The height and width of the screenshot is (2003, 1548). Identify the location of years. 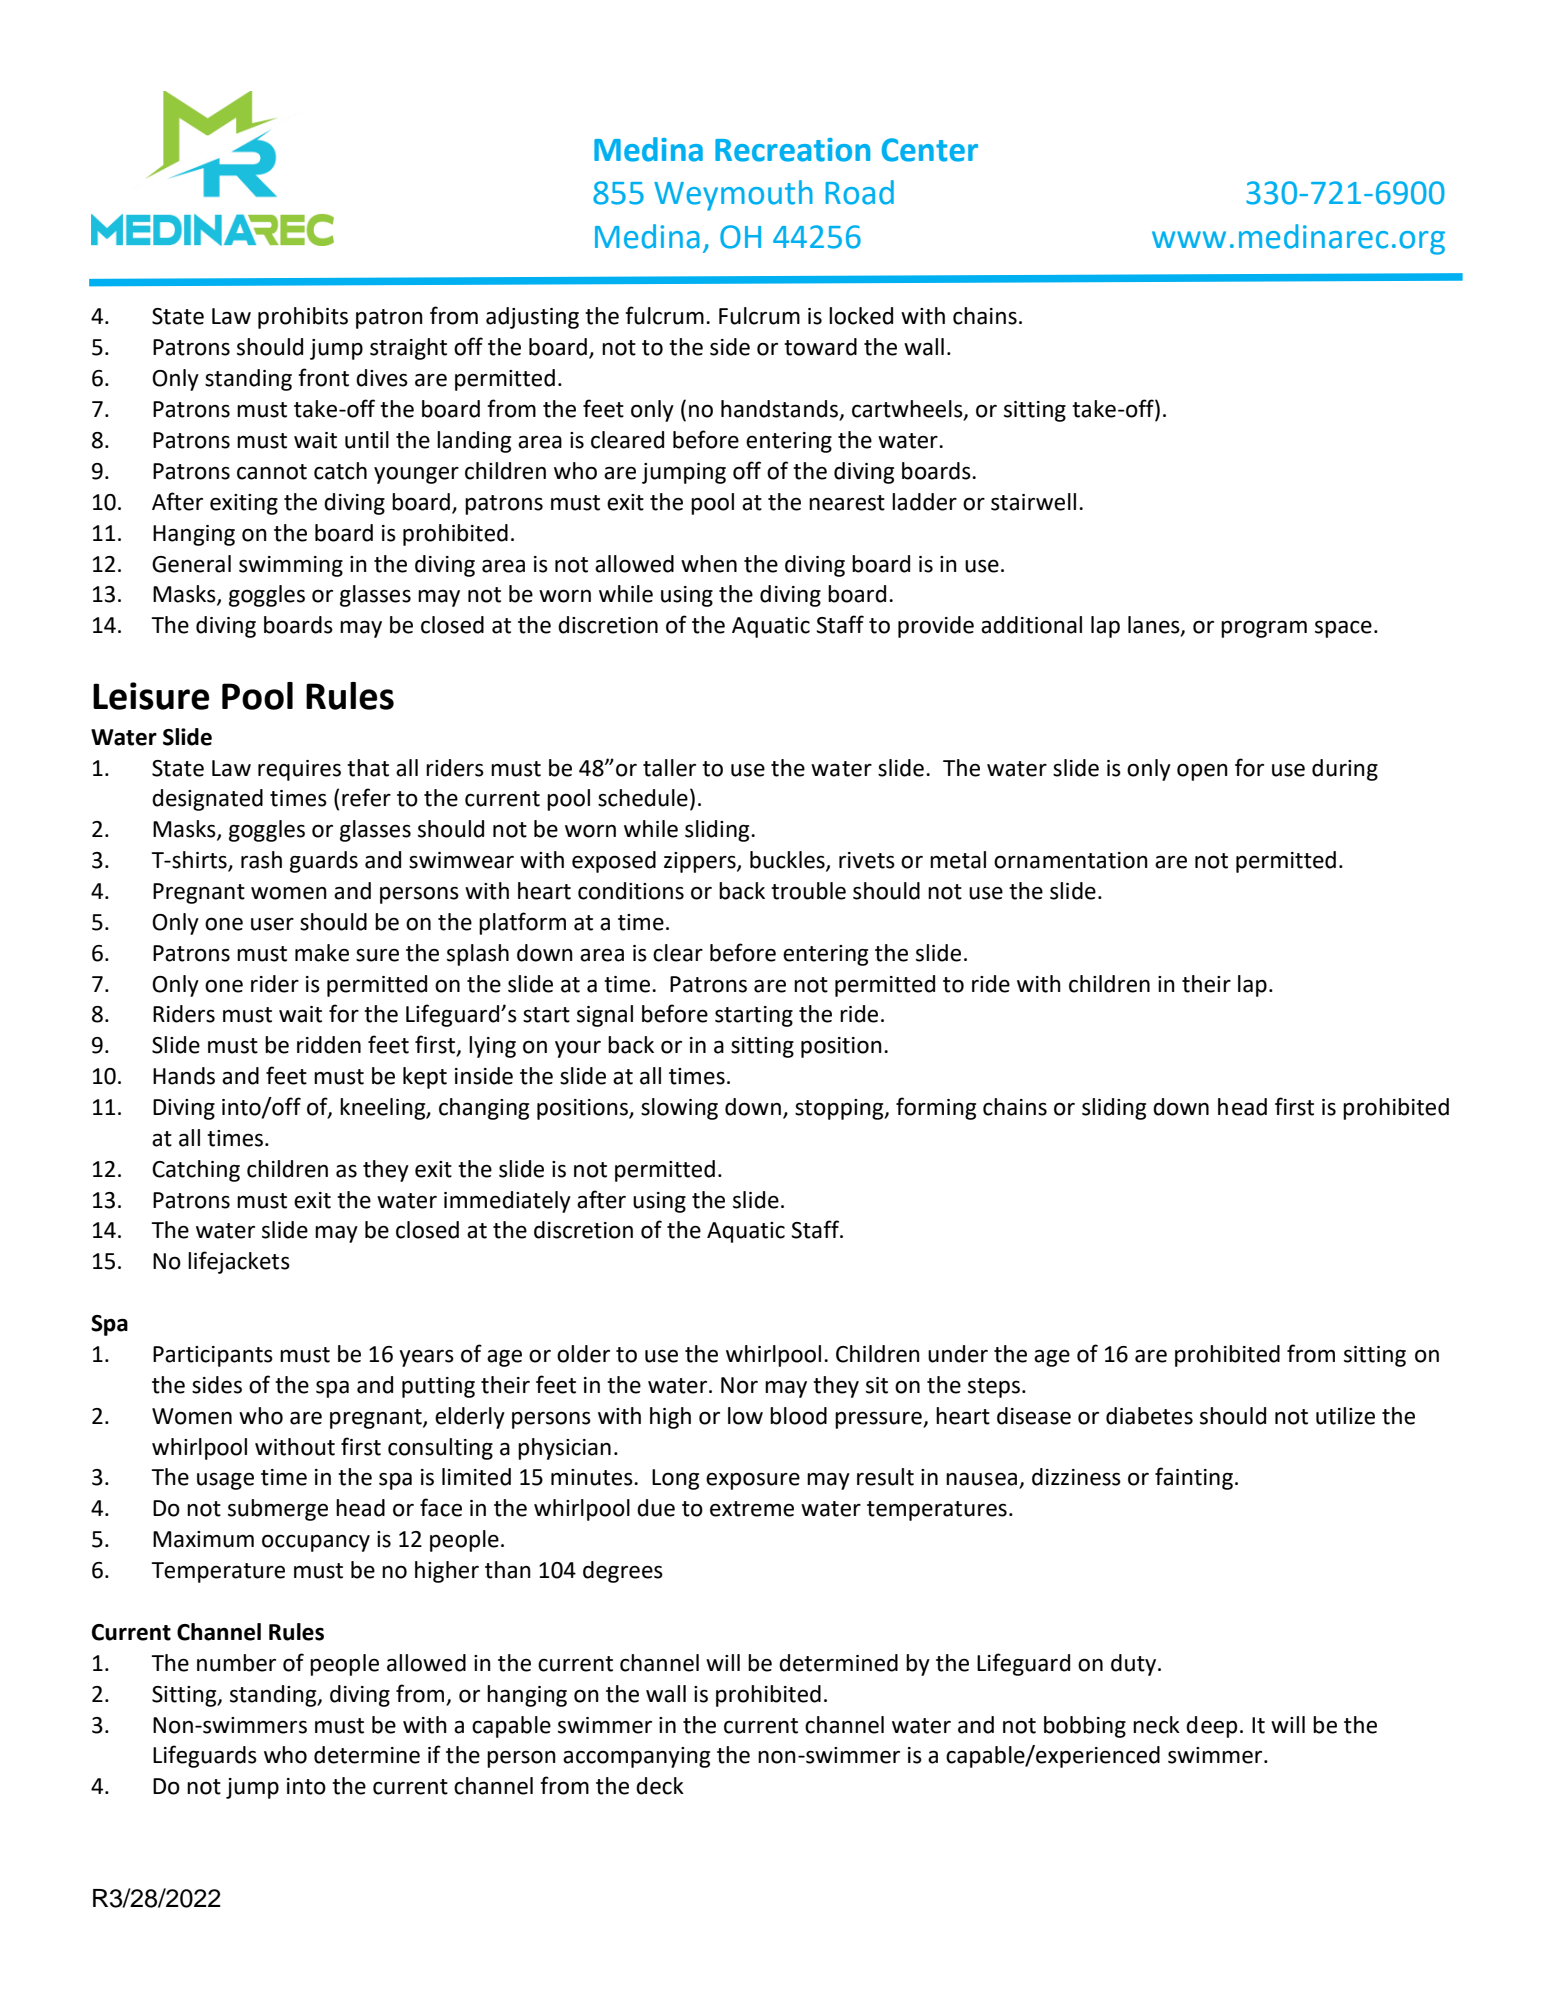
(426, 1358).
